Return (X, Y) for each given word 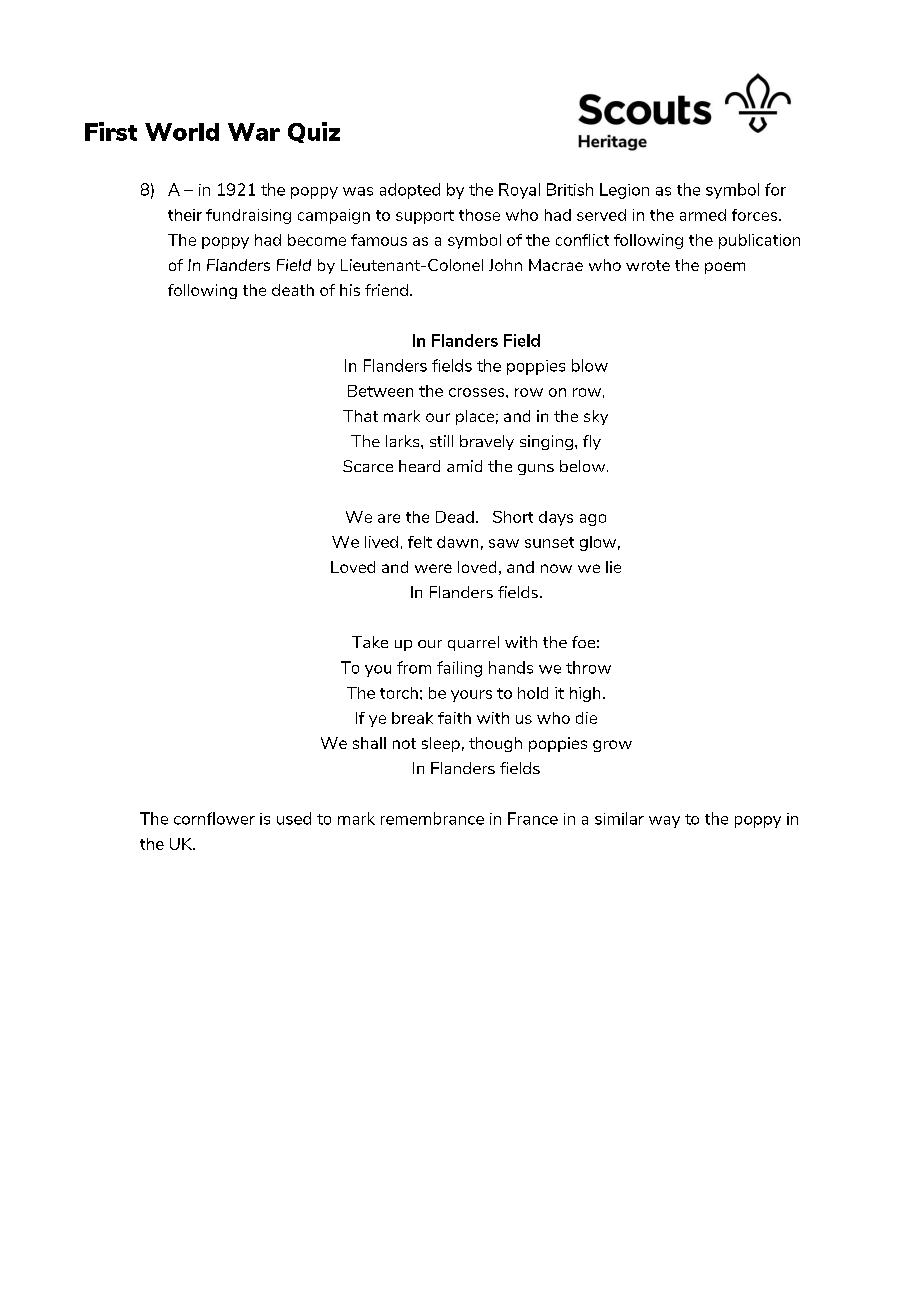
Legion (624, 191)
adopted (410, 191)
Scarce (368, 466)
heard (419, 466)
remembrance (432, 818)
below (584, 466)
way (664, 822)
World (182, 132)
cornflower (214, 818)
